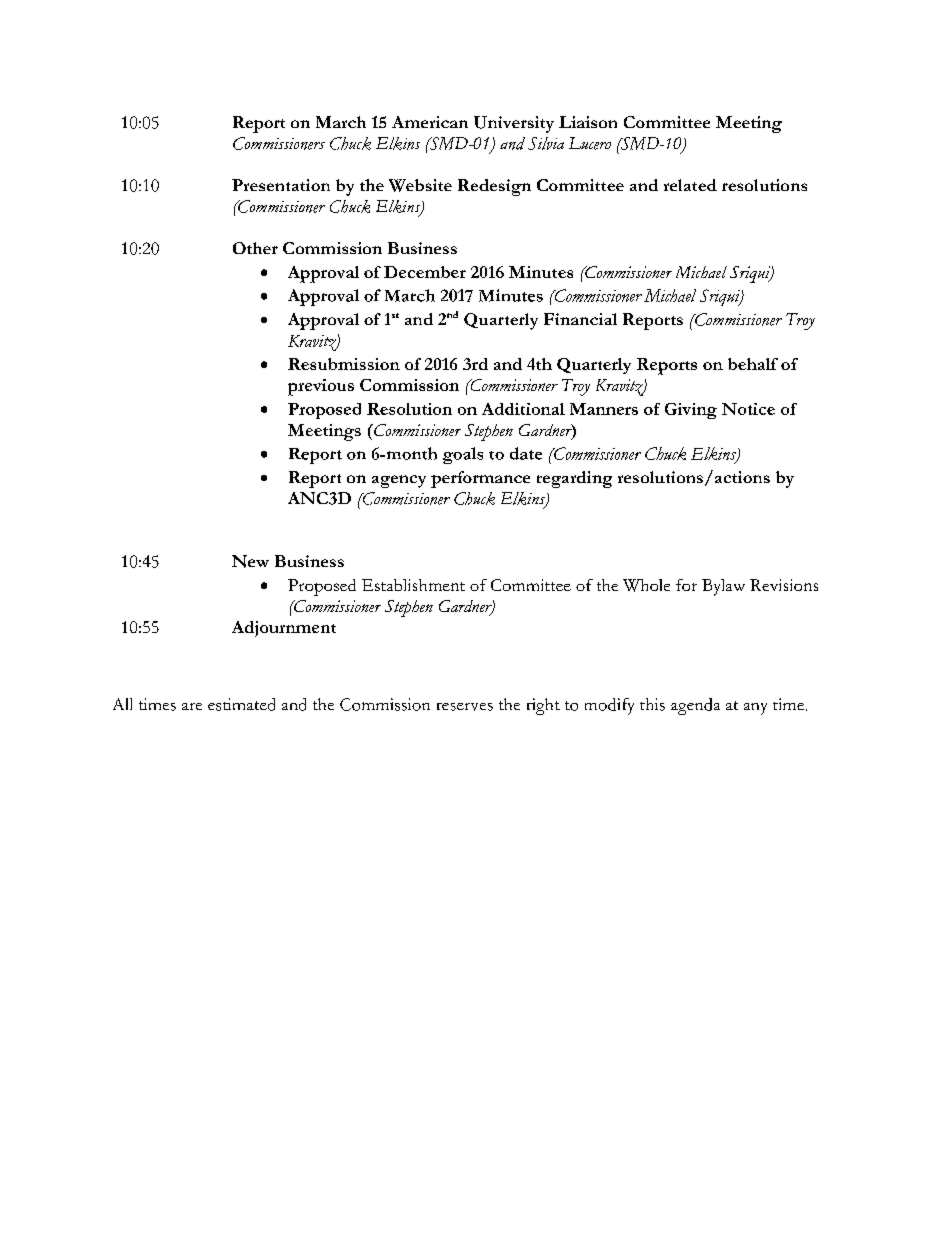 The image size is (952, 1233). What do you see at coordinates (413, 585) in the screenshot?
I see `Establishment` at bounding box center [413, 585].
